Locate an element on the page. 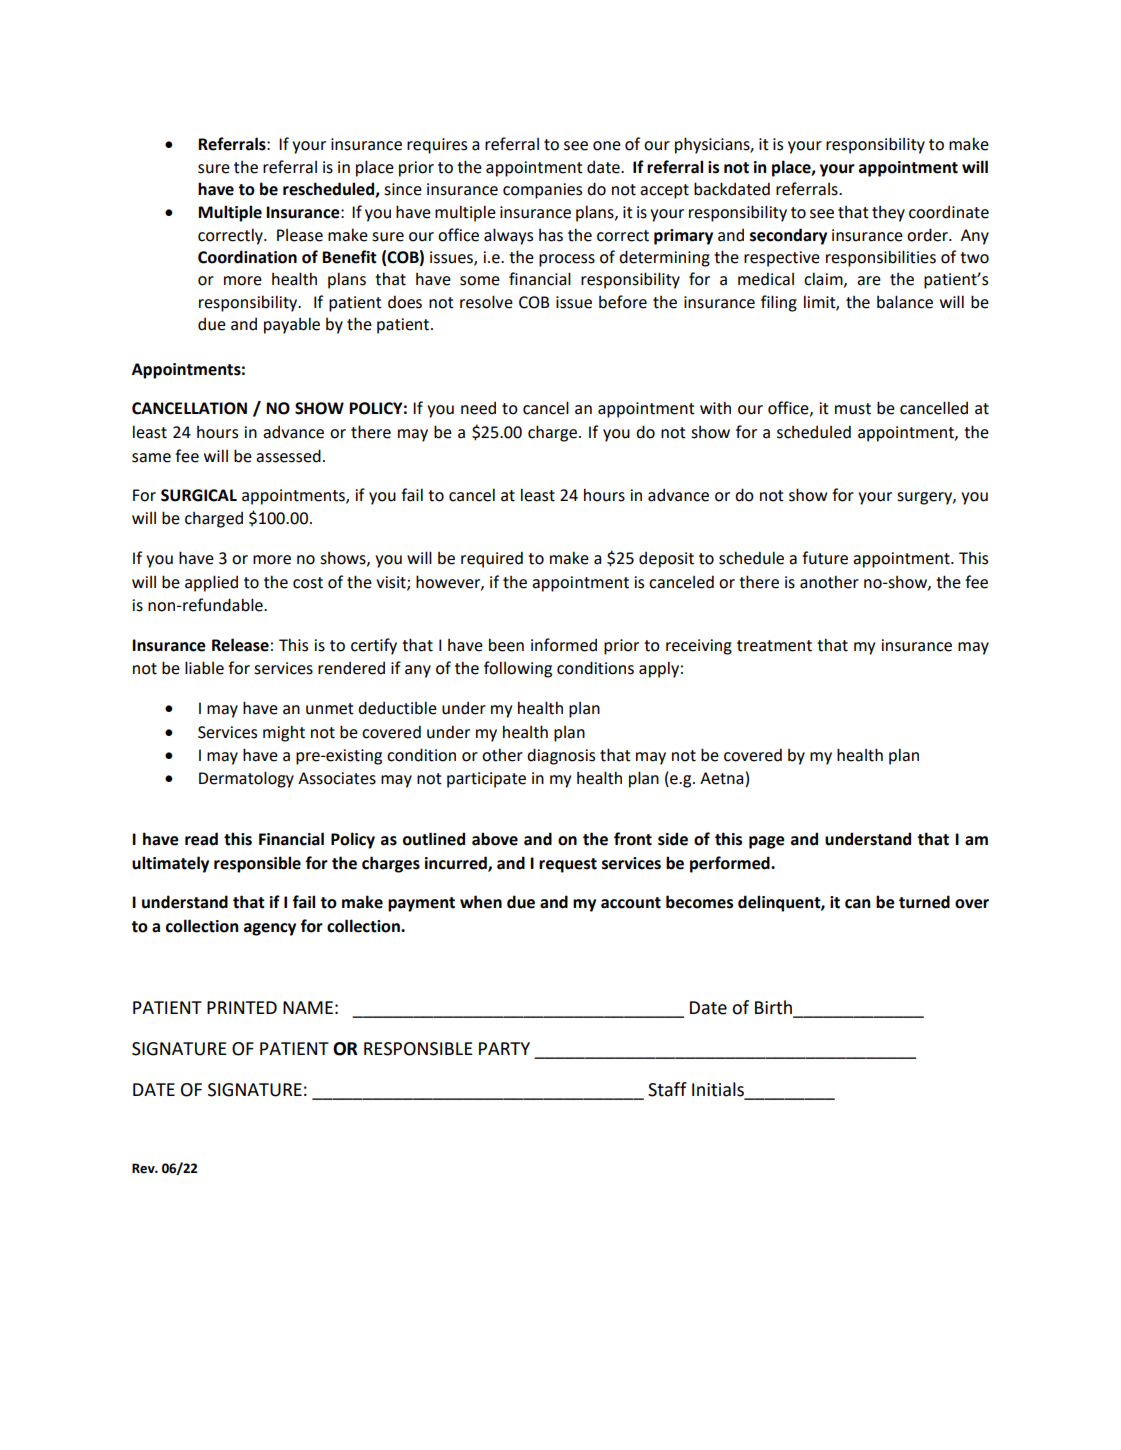  balance is located at coordinates (905, 302).
